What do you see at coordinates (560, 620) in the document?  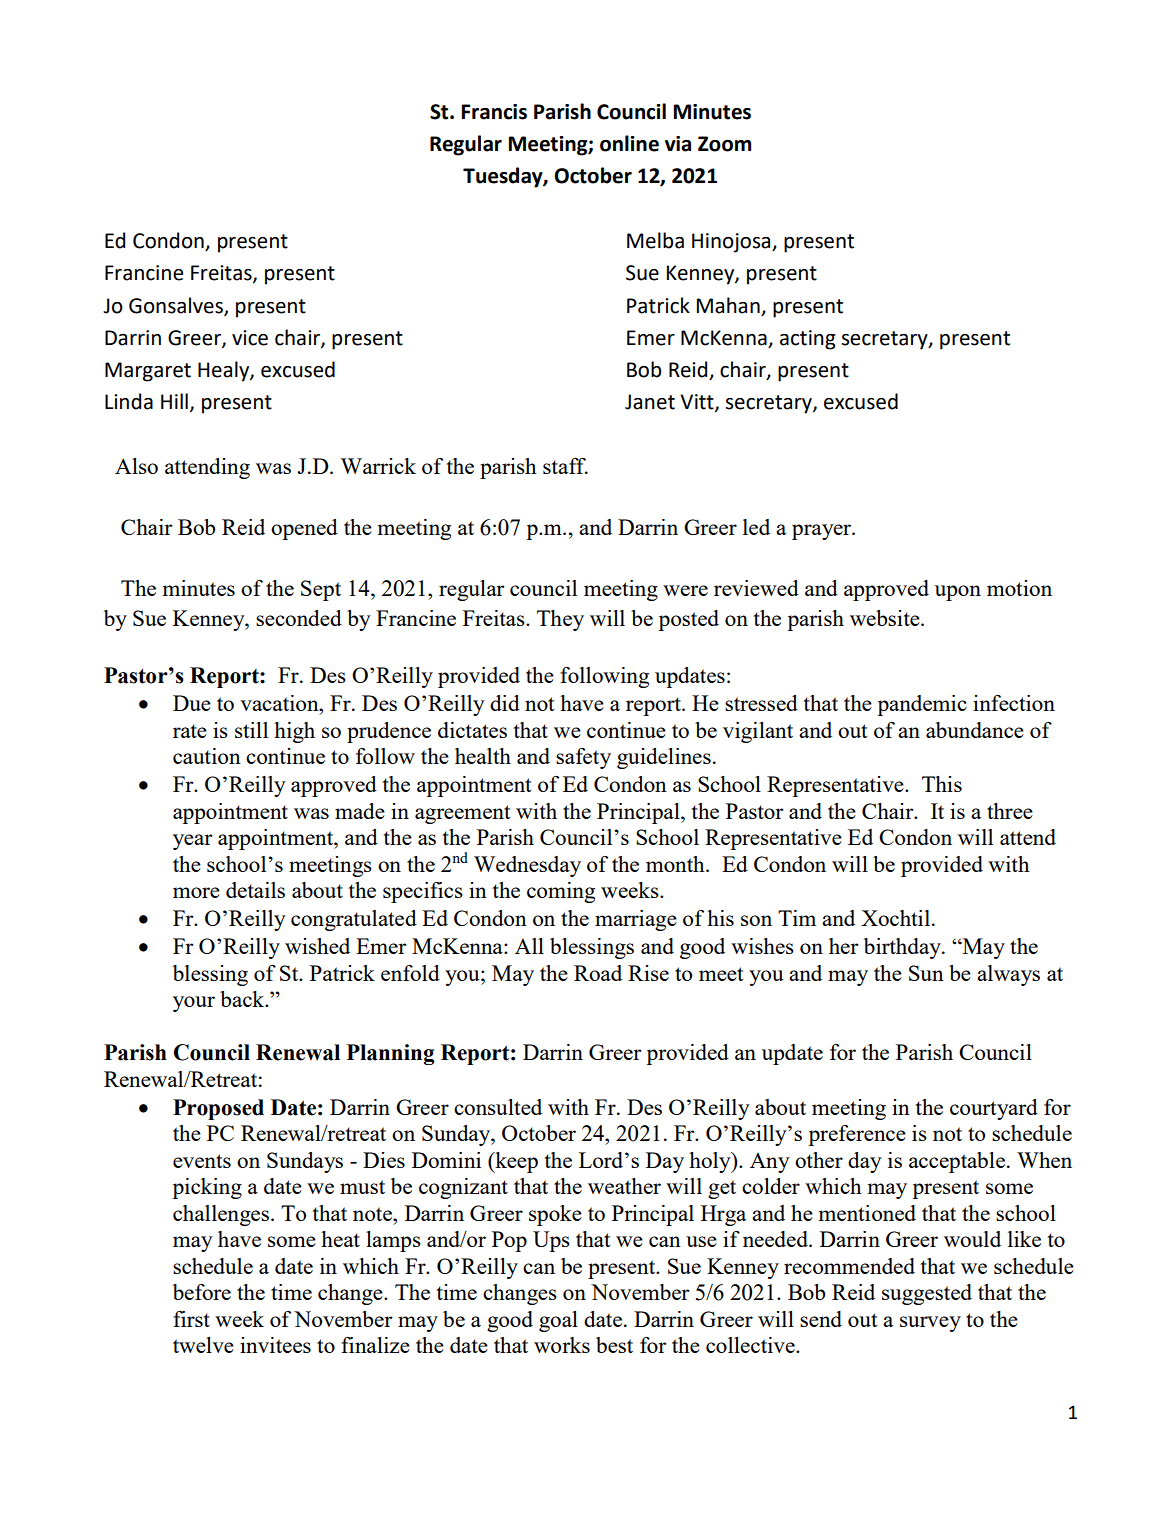 I see `They` at bounding box center [560, 620].
